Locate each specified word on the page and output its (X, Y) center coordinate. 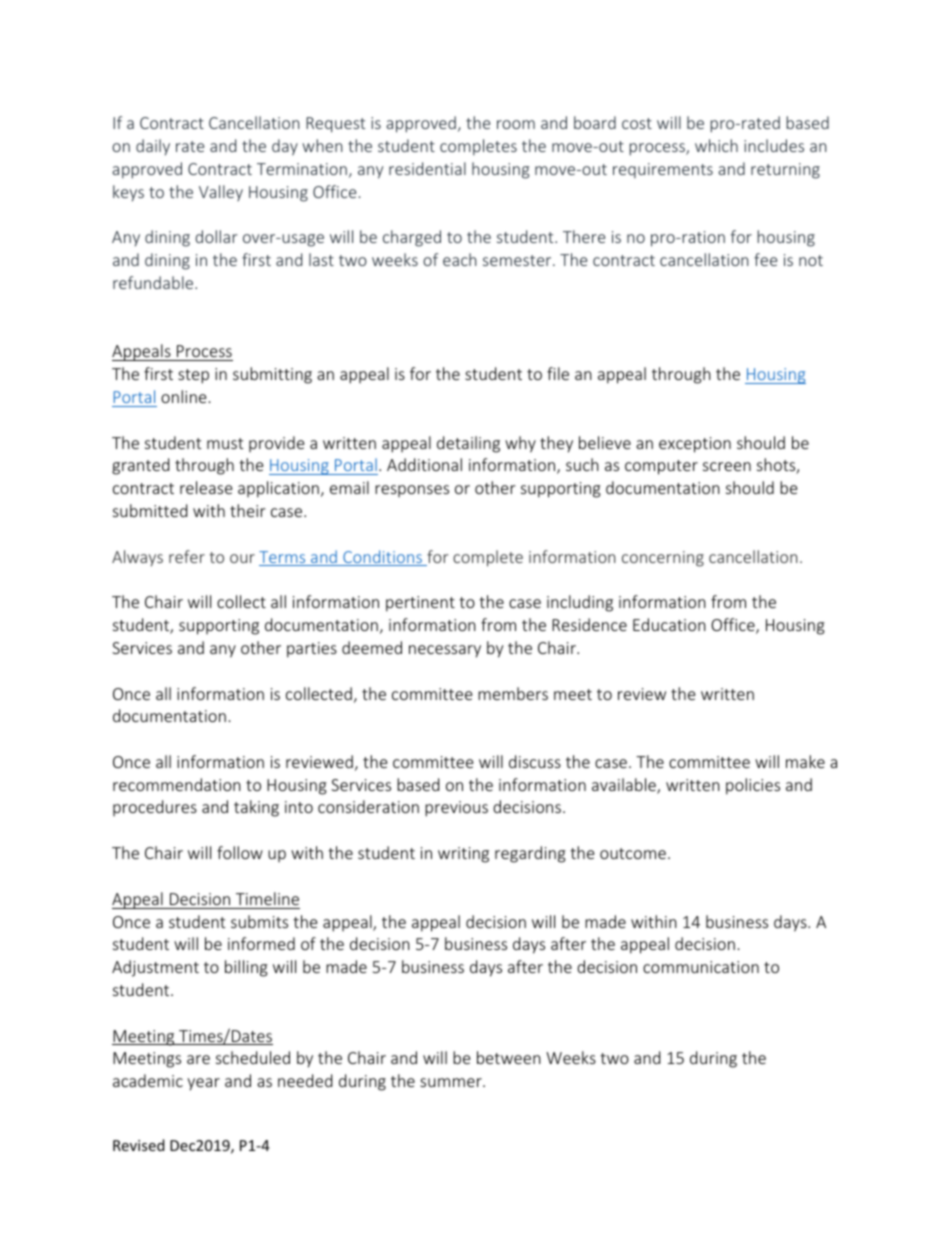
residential (427, 168)
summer (452, 1082)
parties (312, 650)
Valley (221, 193)
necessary (445, 651)
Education (669, 624)
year (203, 1084)
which (716, 145)
